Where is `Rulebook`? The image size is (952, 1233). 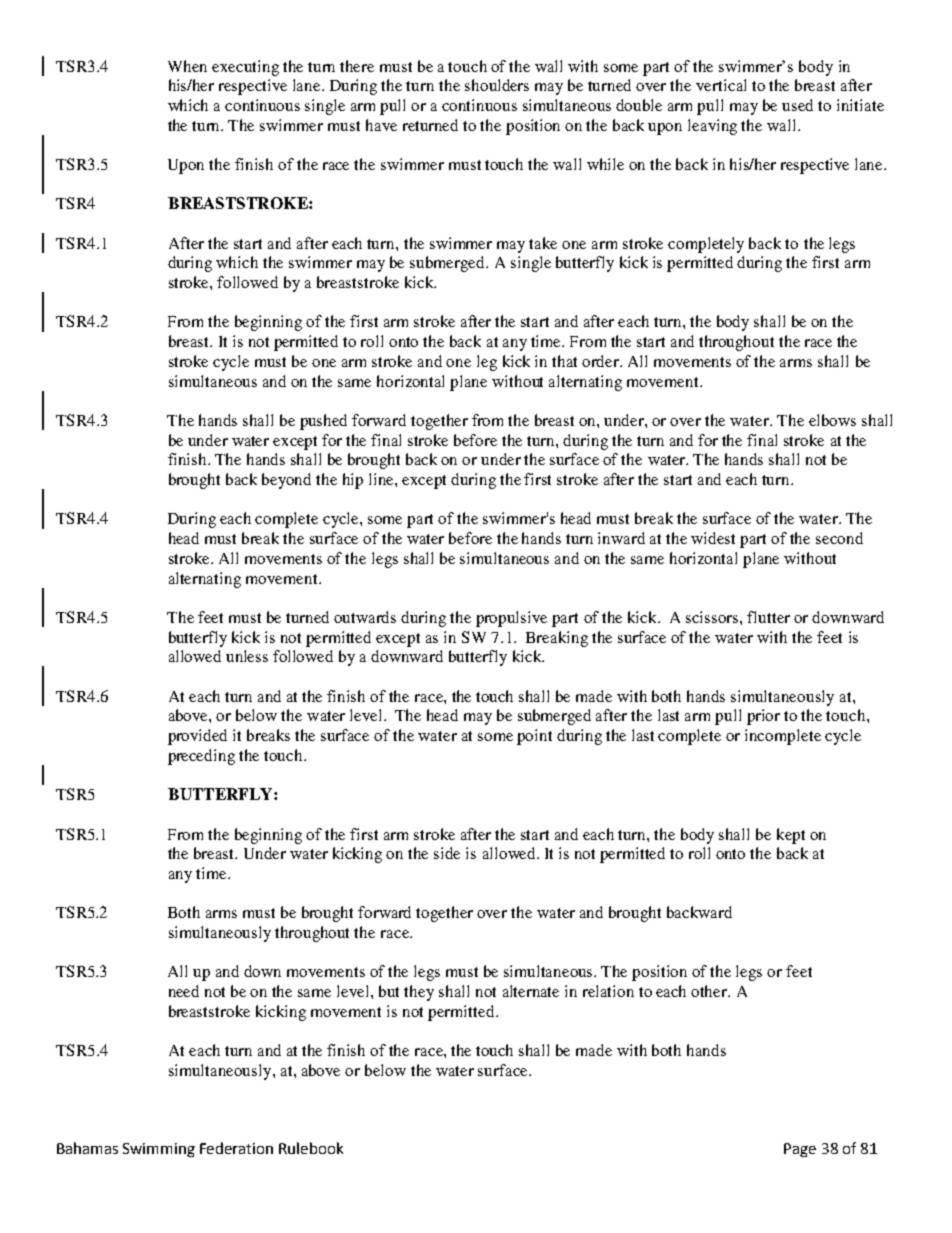 Rulebook is located at coordinates (311, 1148).
